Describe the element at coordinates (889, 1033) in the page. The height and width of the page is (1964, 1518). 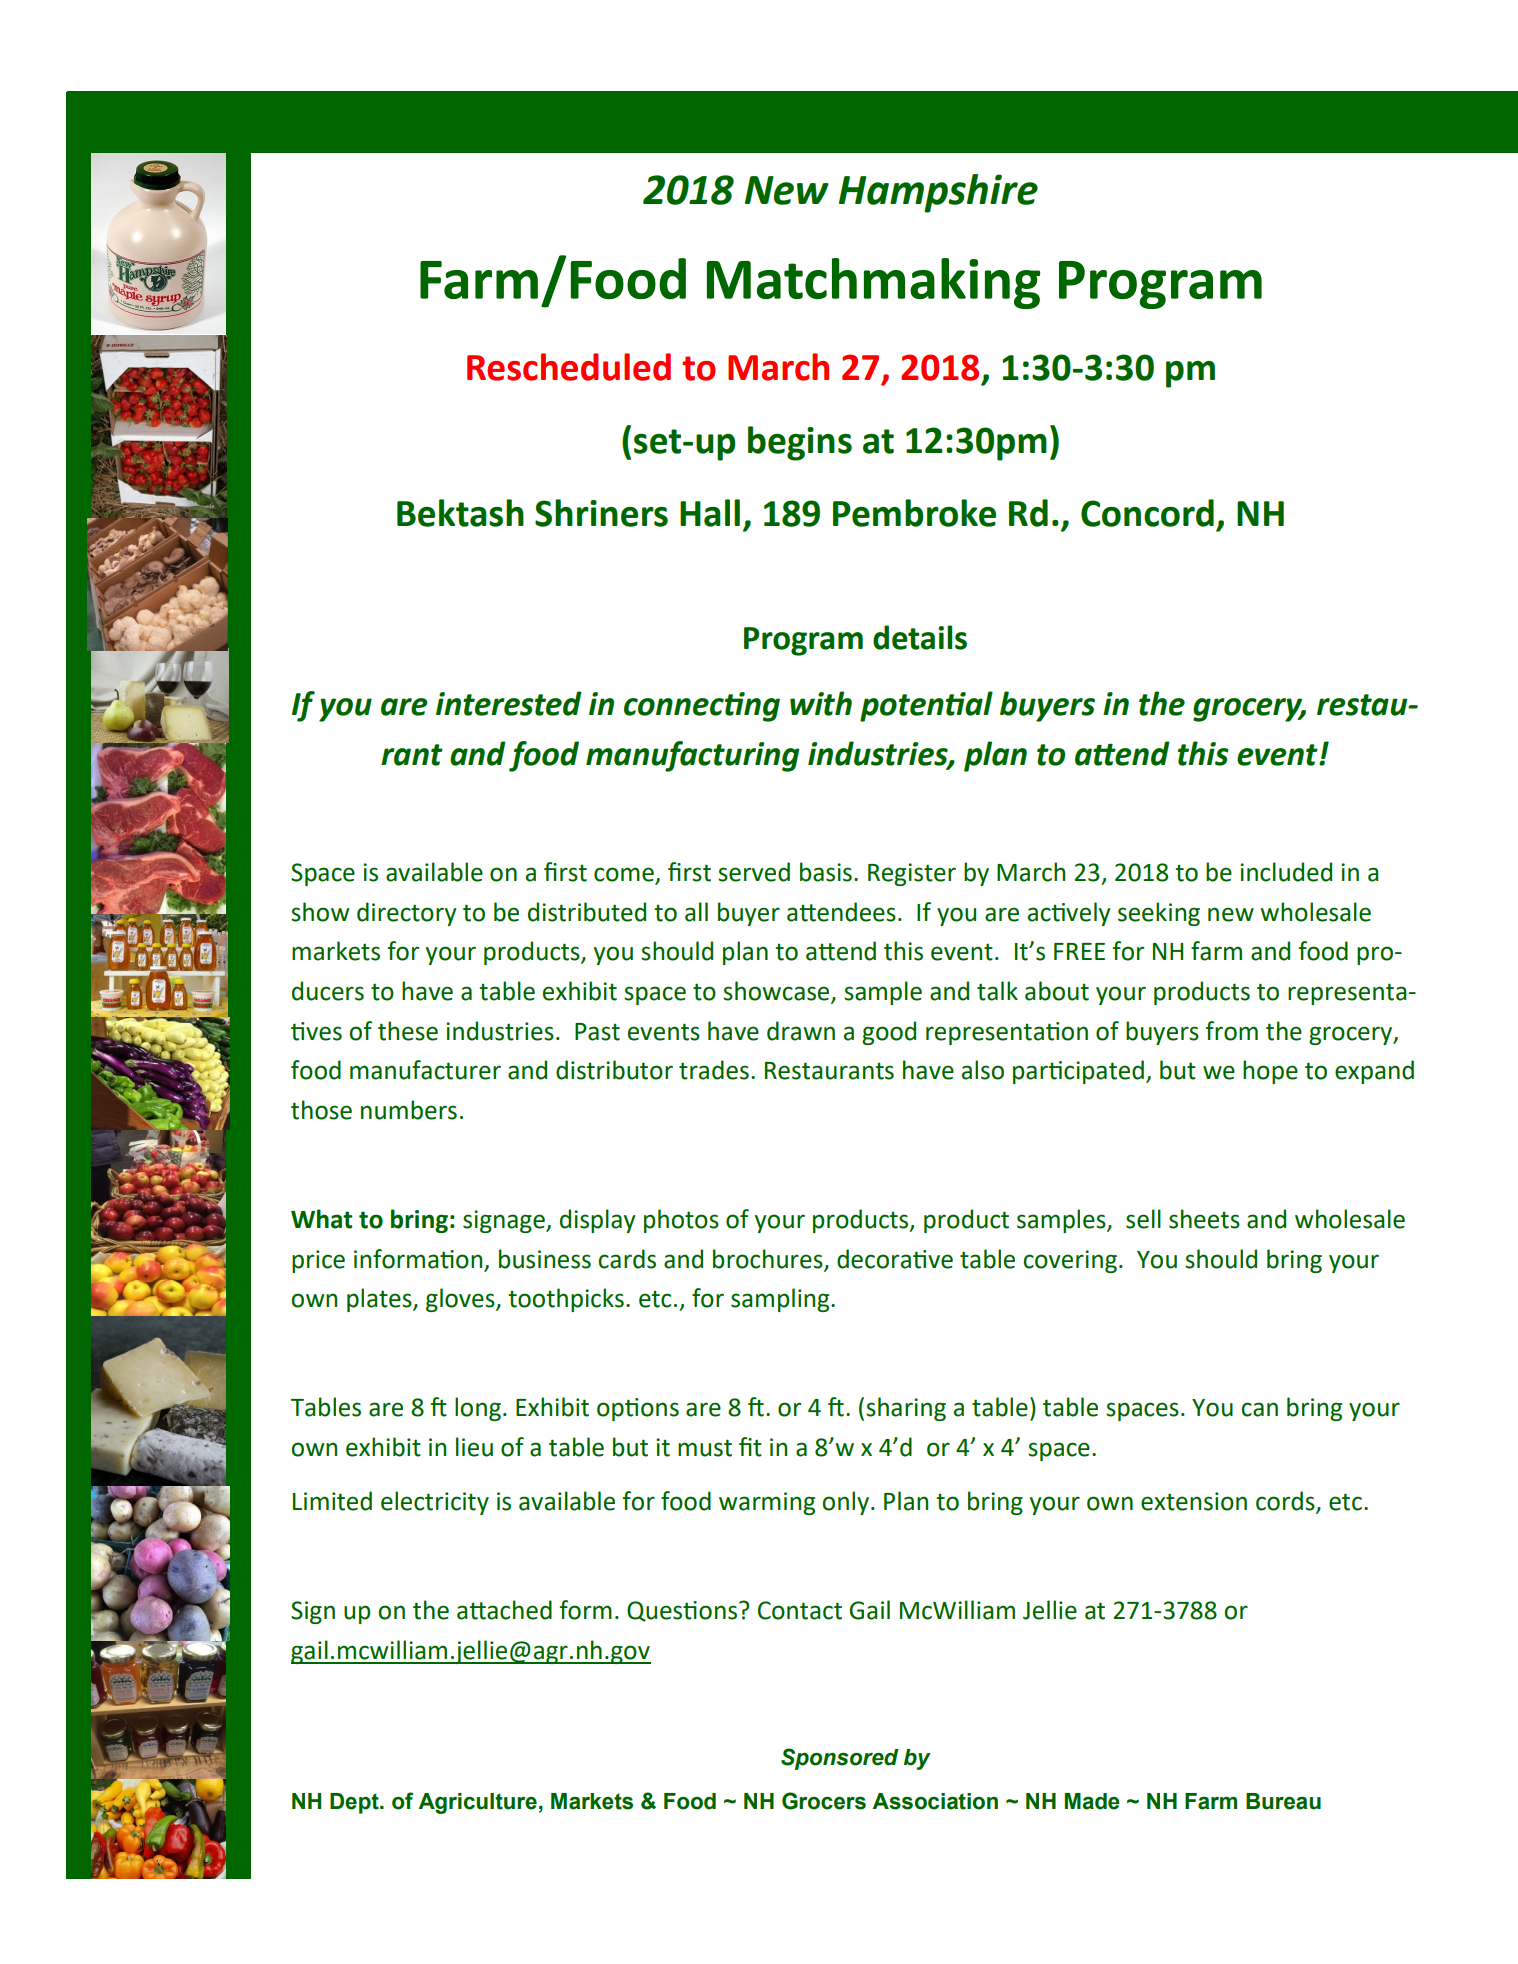
I see `good` at that location.
